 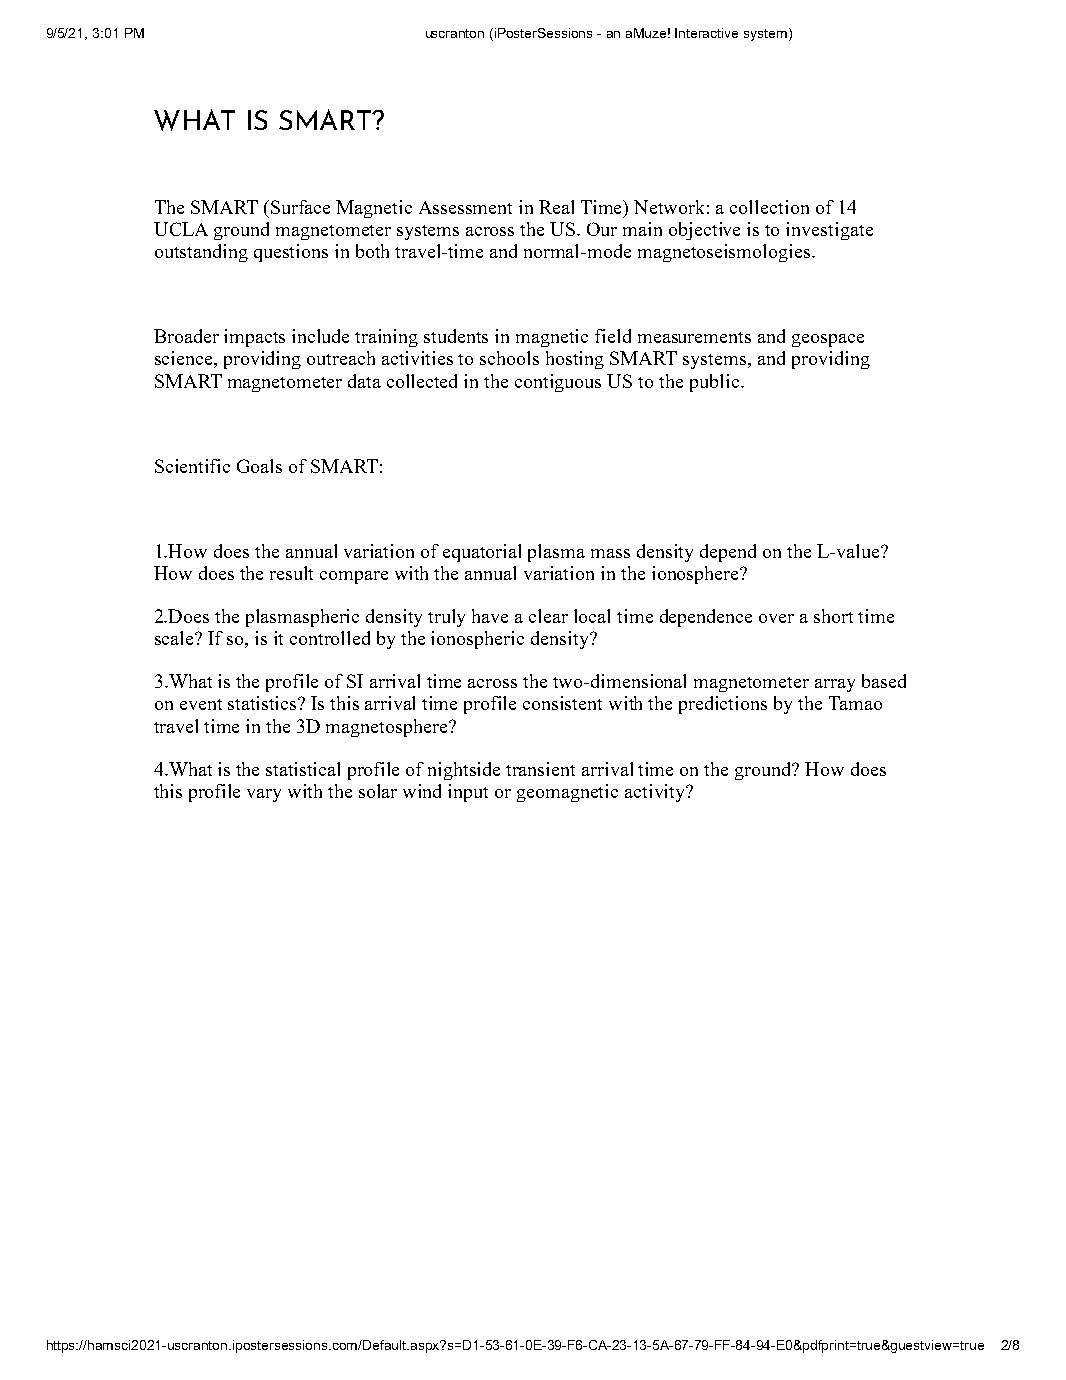 What do you see at coordinates (769, 207) in the screenshot?
I see `collection` at bounding box center [769, 207].
